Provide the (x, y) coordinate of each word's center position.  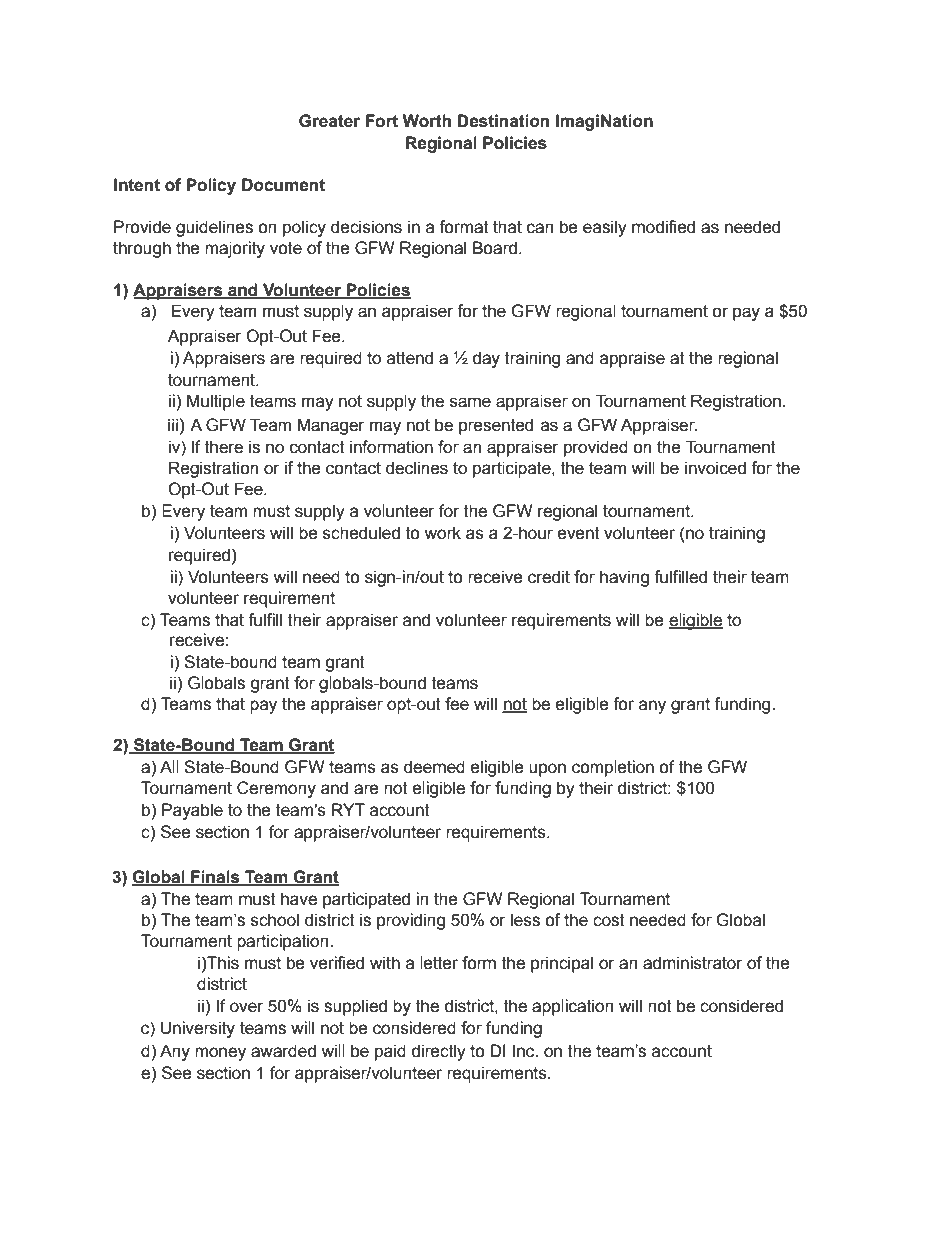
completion (613, 768)
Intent (137, 185)
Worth (426, 121)
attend (410, 358)
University (198, 1029)
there (224, 447)
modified (663, 227)
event (579, 533)
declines (417, 468)
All (169, 766)
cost (609, 920)
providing (411, 921)
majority (235, 249)
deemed (434, 767)
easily (605, 228)
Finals (215, 877)
